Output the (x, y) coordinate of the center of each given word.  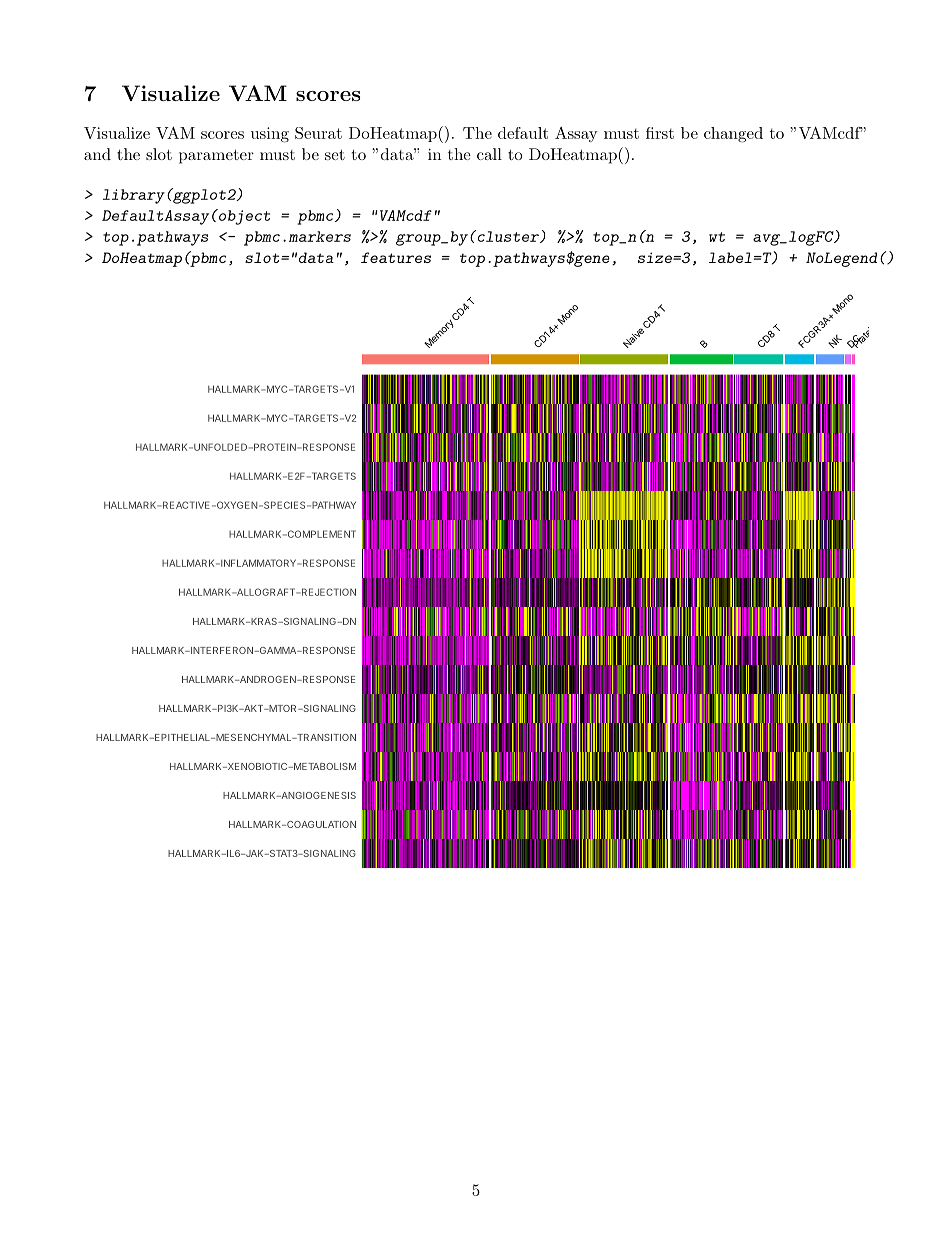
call (489, 154)
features (396, 257)
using (270, 135)
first (660, 133)
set (335, 154)
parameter (216, 156)
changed (733, 135)
